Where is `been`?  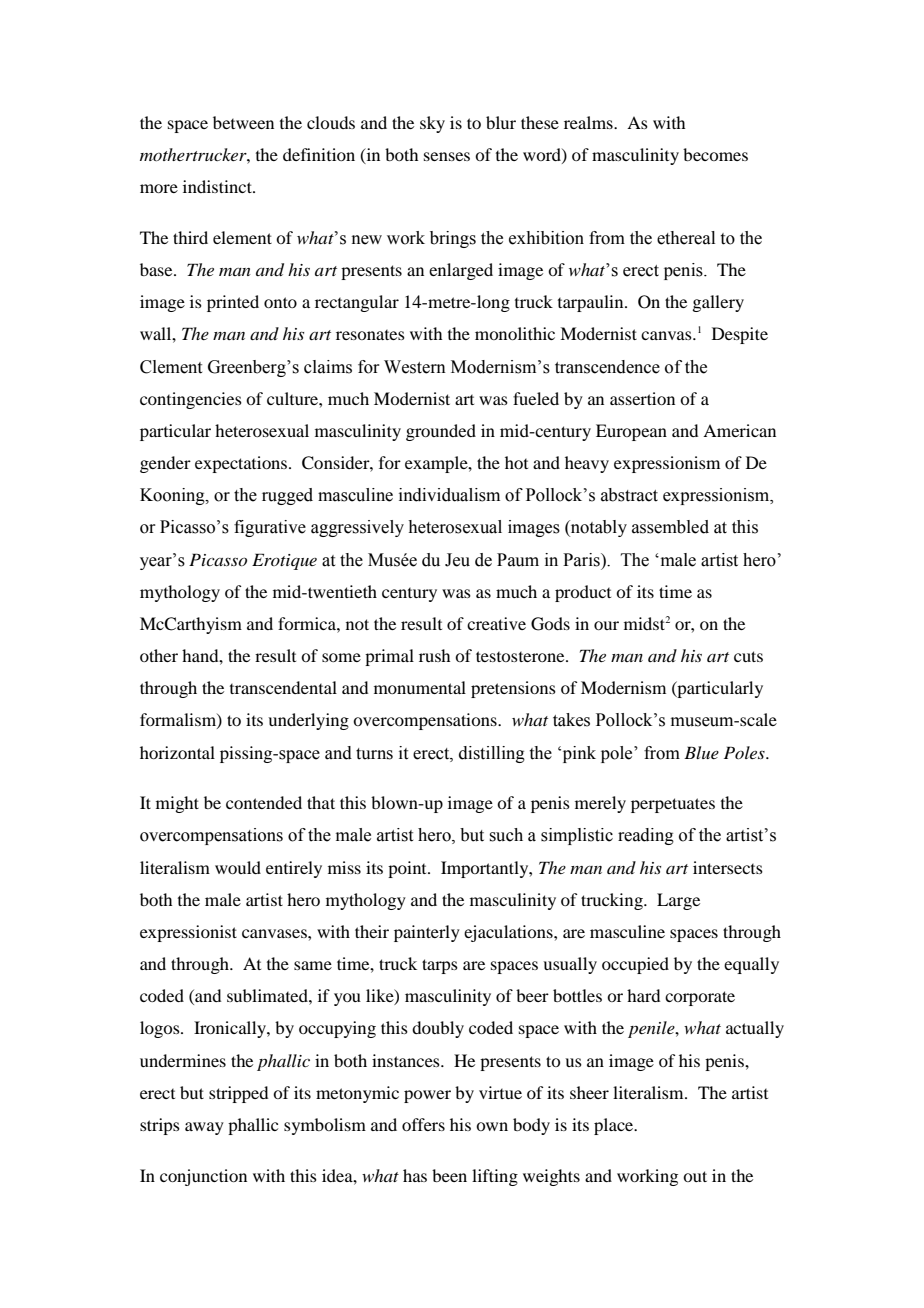
been is located at coordinates (449, 1175).
